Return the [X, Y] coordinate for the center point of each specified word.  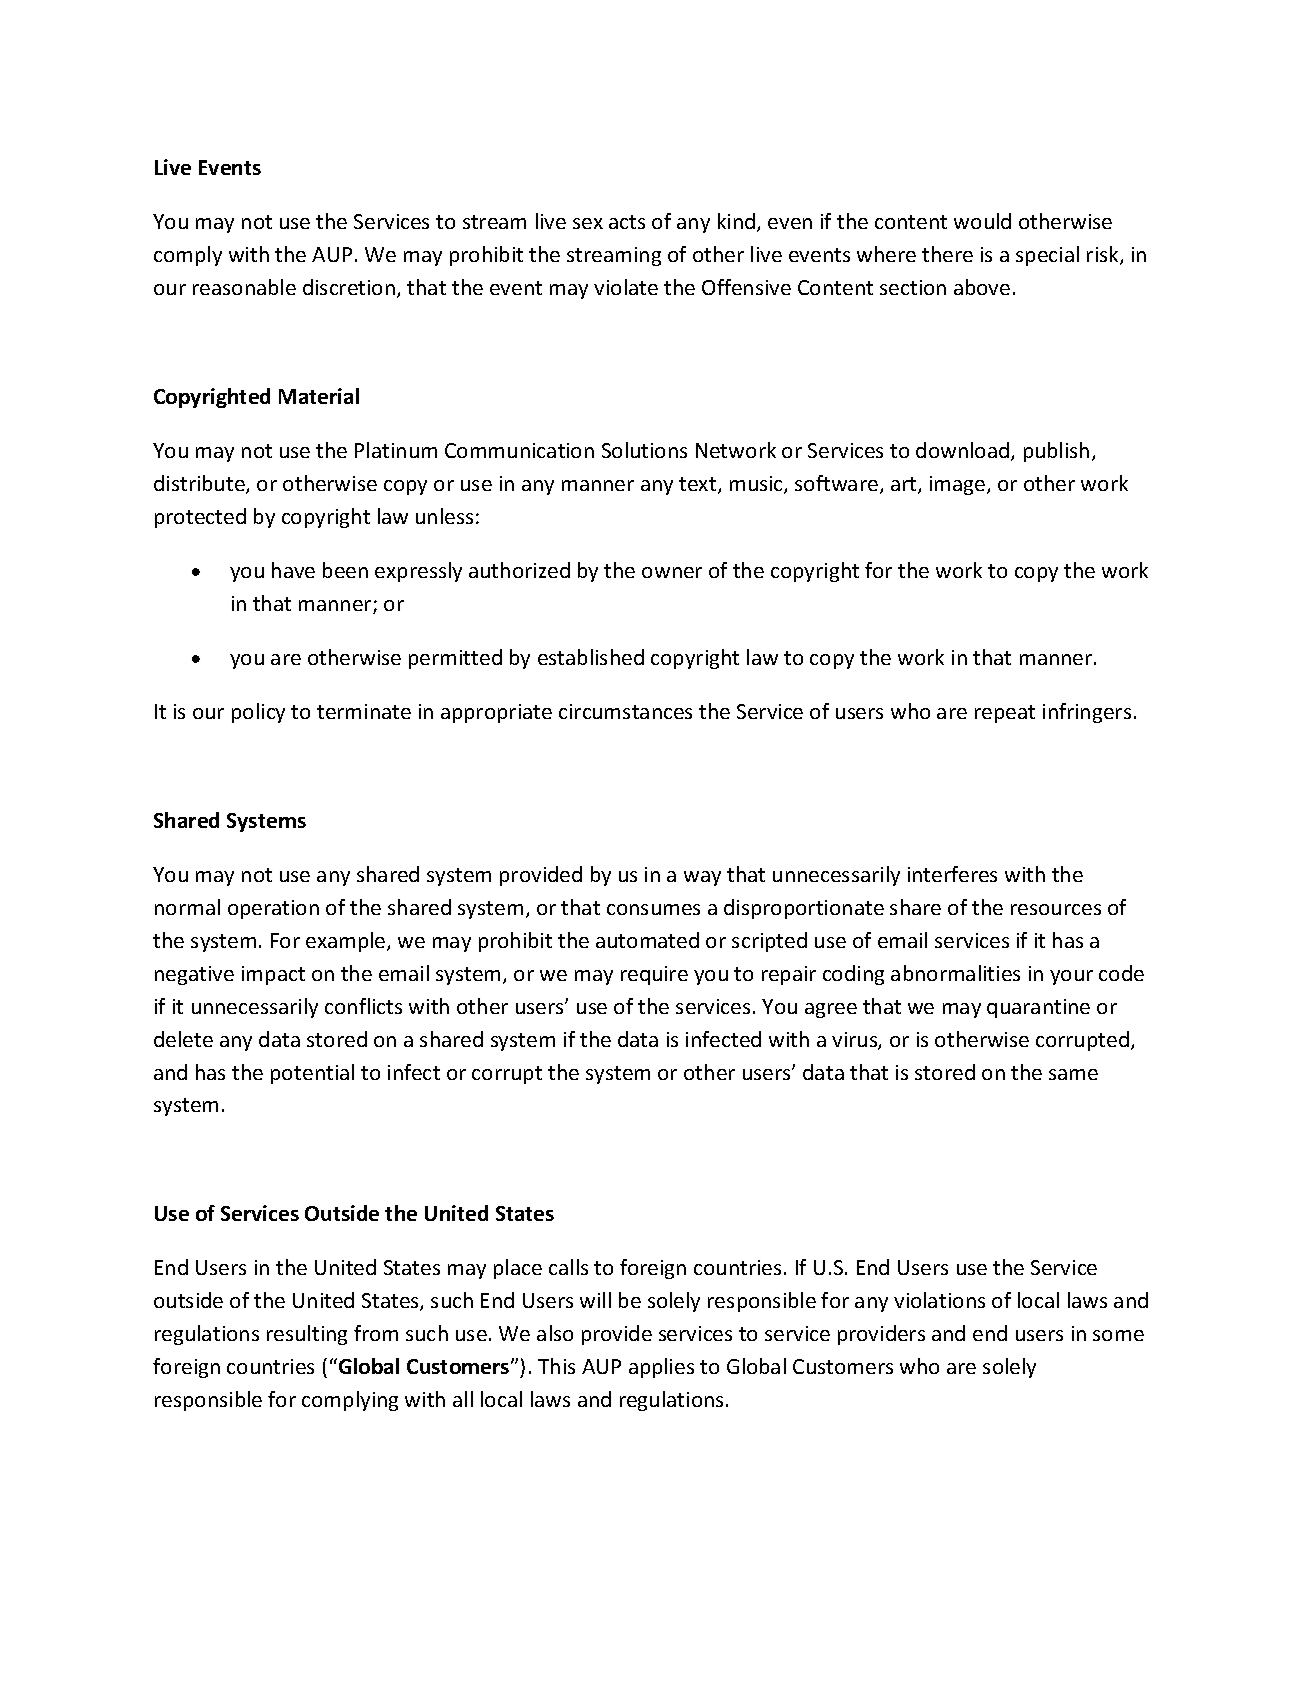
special [1047, 256]
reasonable [244, 287]
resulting [307, 1335]
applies [661, 1368]
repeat [1005, 714]
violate [626, 287]
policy [258, 713]
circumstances [625, 711]
